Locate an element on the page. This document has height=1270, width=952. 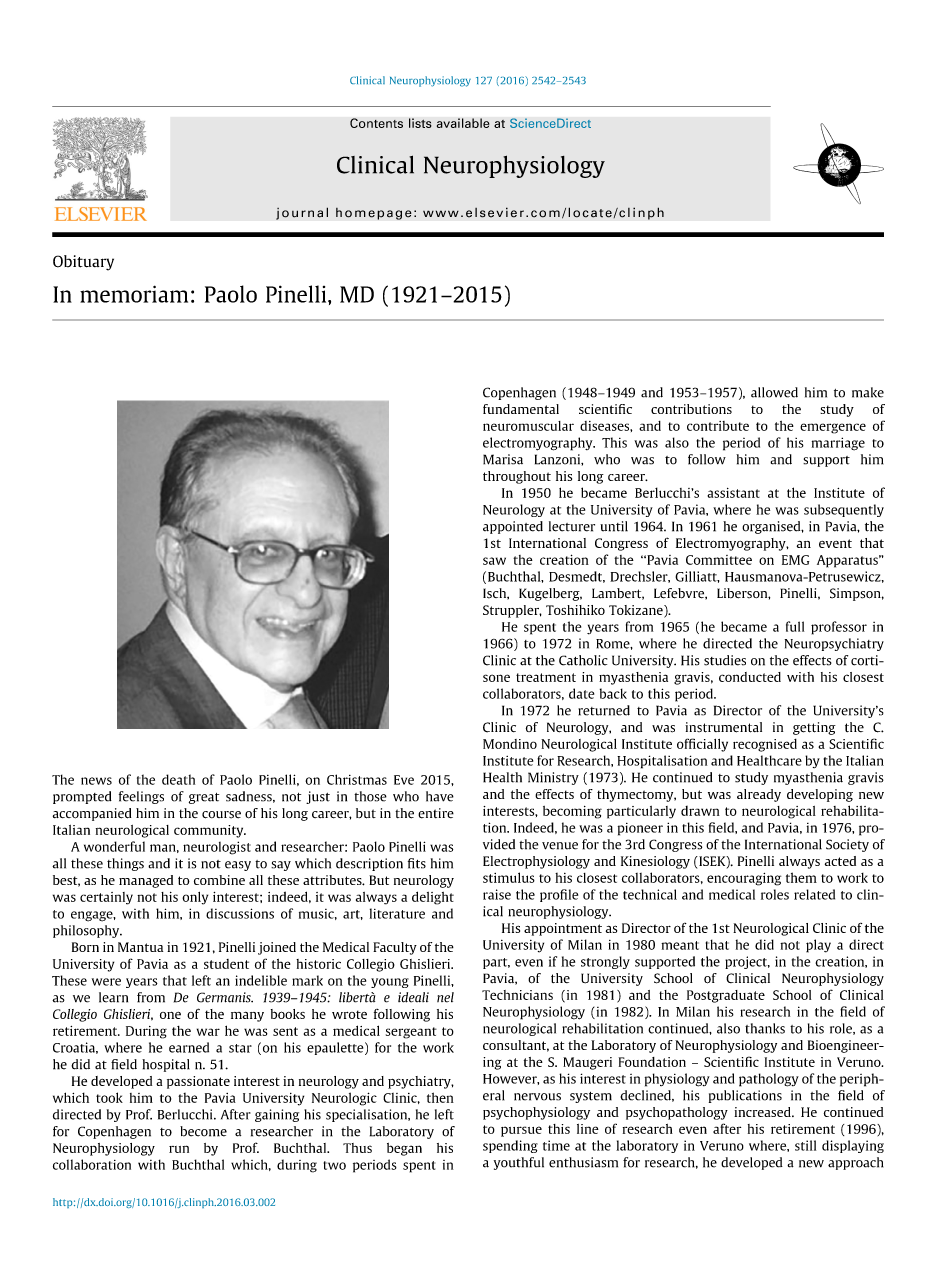
have is located at coordinates (440, 796).
